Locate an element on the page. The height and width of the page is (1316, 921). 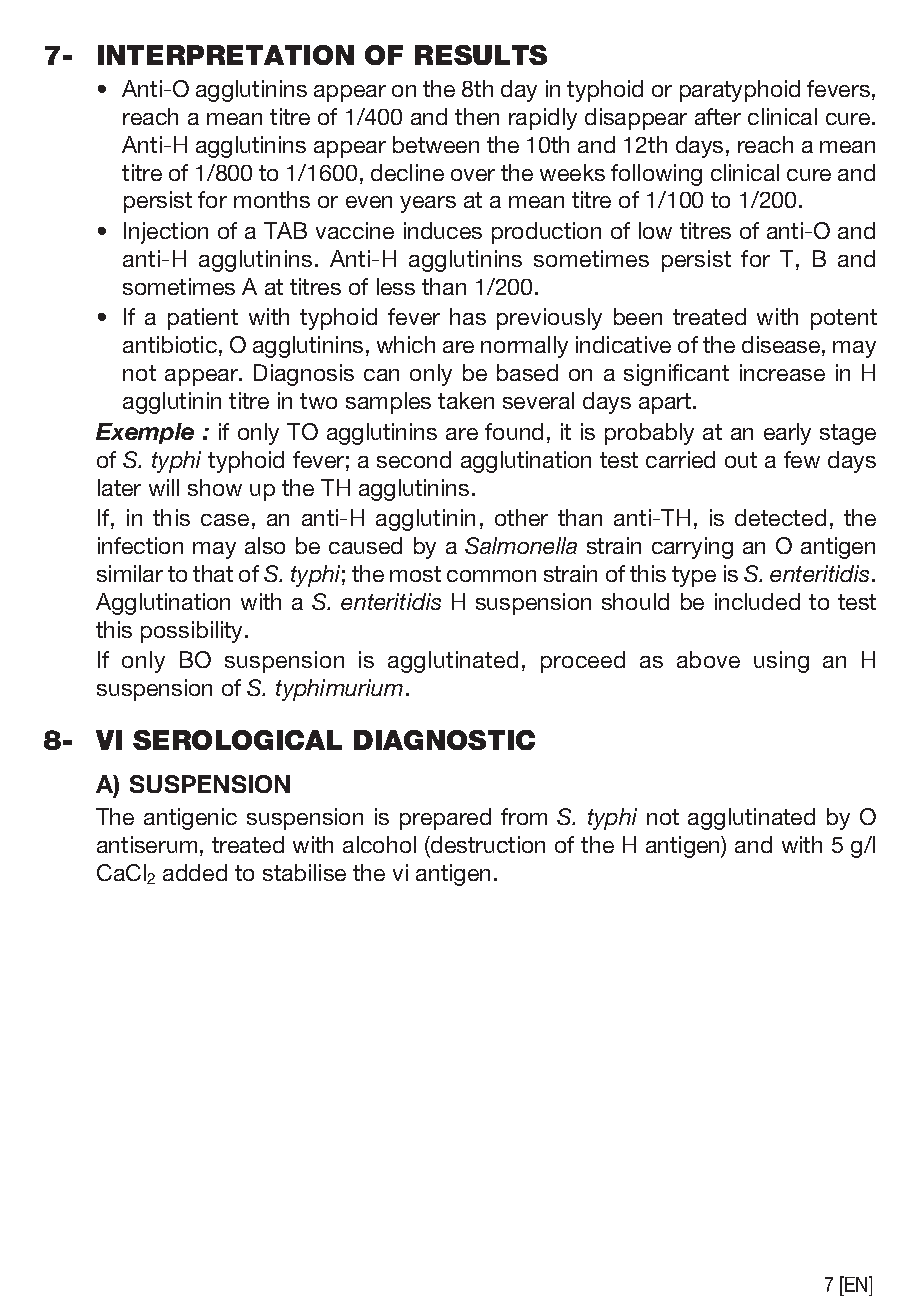
Diagnosis is located at coordinates (304, 375).
